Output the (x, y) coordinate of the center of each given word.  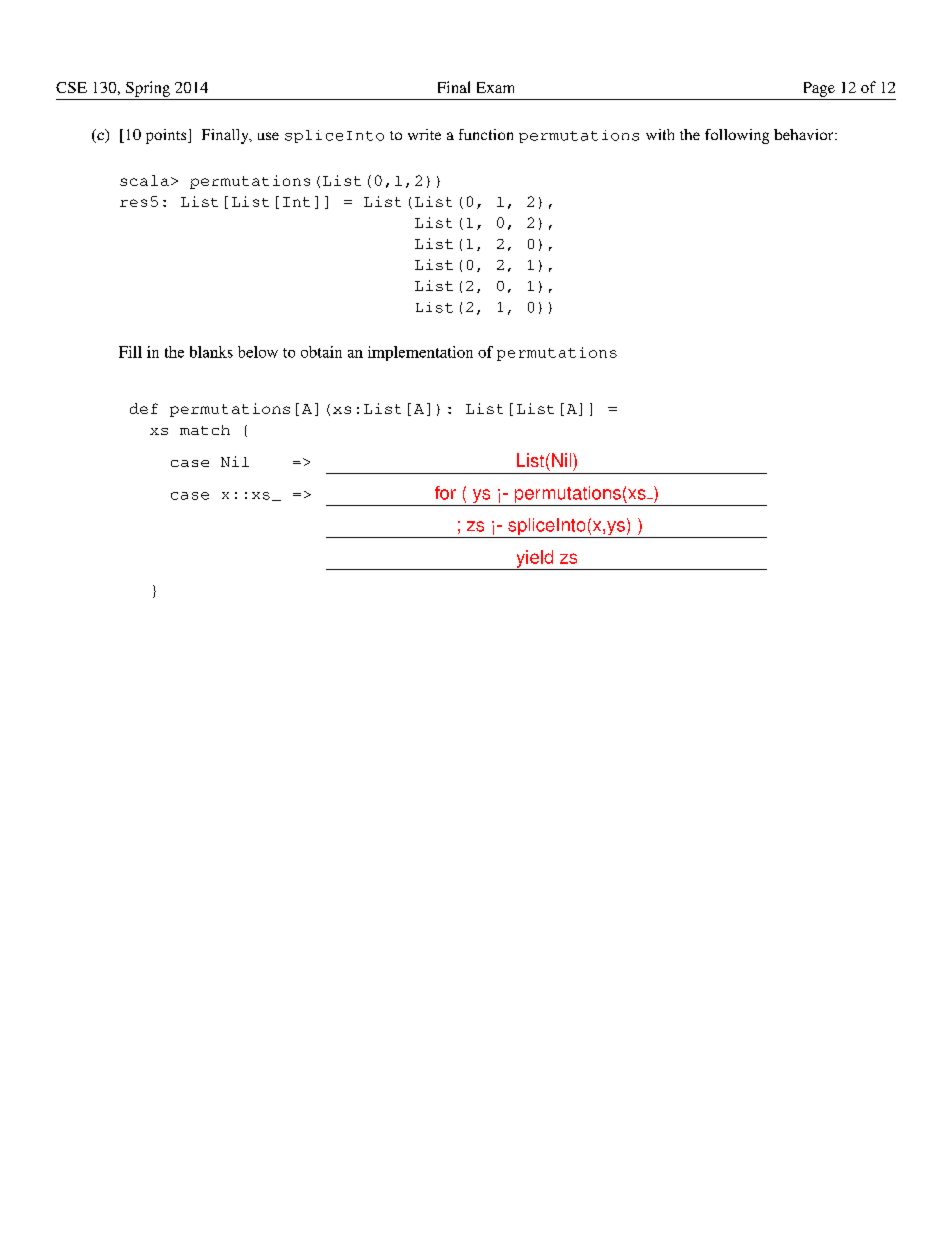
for (445, 493)
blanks (211, 352)
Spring (148, 89)
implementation (420, 353)
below (258, 352)
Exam (495, 87)
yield (535, 560)
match (205, 430)
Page (819, 89)
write (424, 134)
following (737, 136)
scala (144, 180)
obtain (321, 352)
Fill (130, 352)
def (144, 408)
